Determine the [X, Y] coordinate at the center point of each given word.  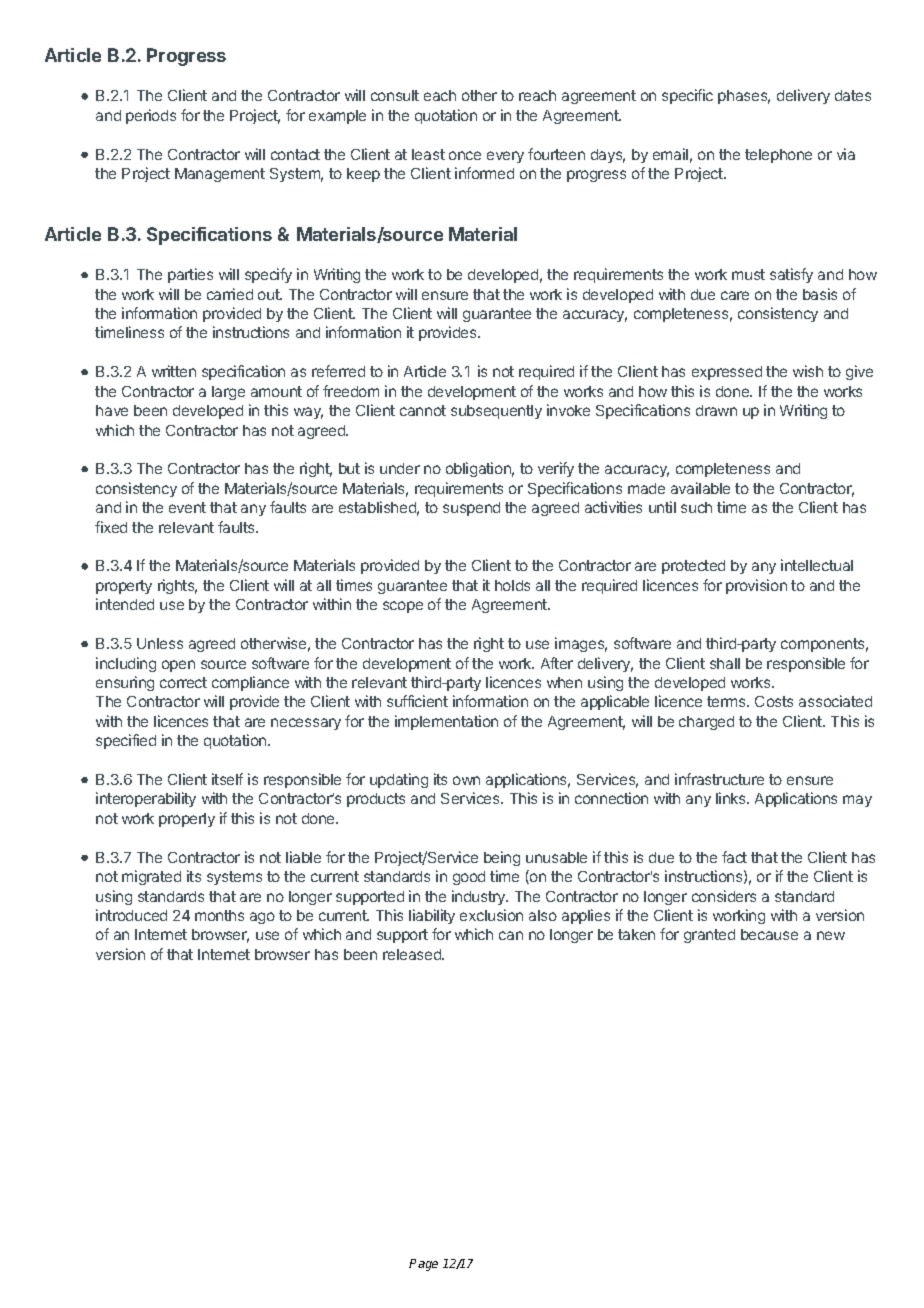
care [735, 295]
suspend [471, 509]
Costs [774, 701]
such [696, 507]
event [187, 507]
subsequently [496, 412]
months [219, 915]
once [465, 155]
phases [744, 97]
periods [151, 116]
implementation [446, 722]
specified [126, 741]
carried [230, 294]
